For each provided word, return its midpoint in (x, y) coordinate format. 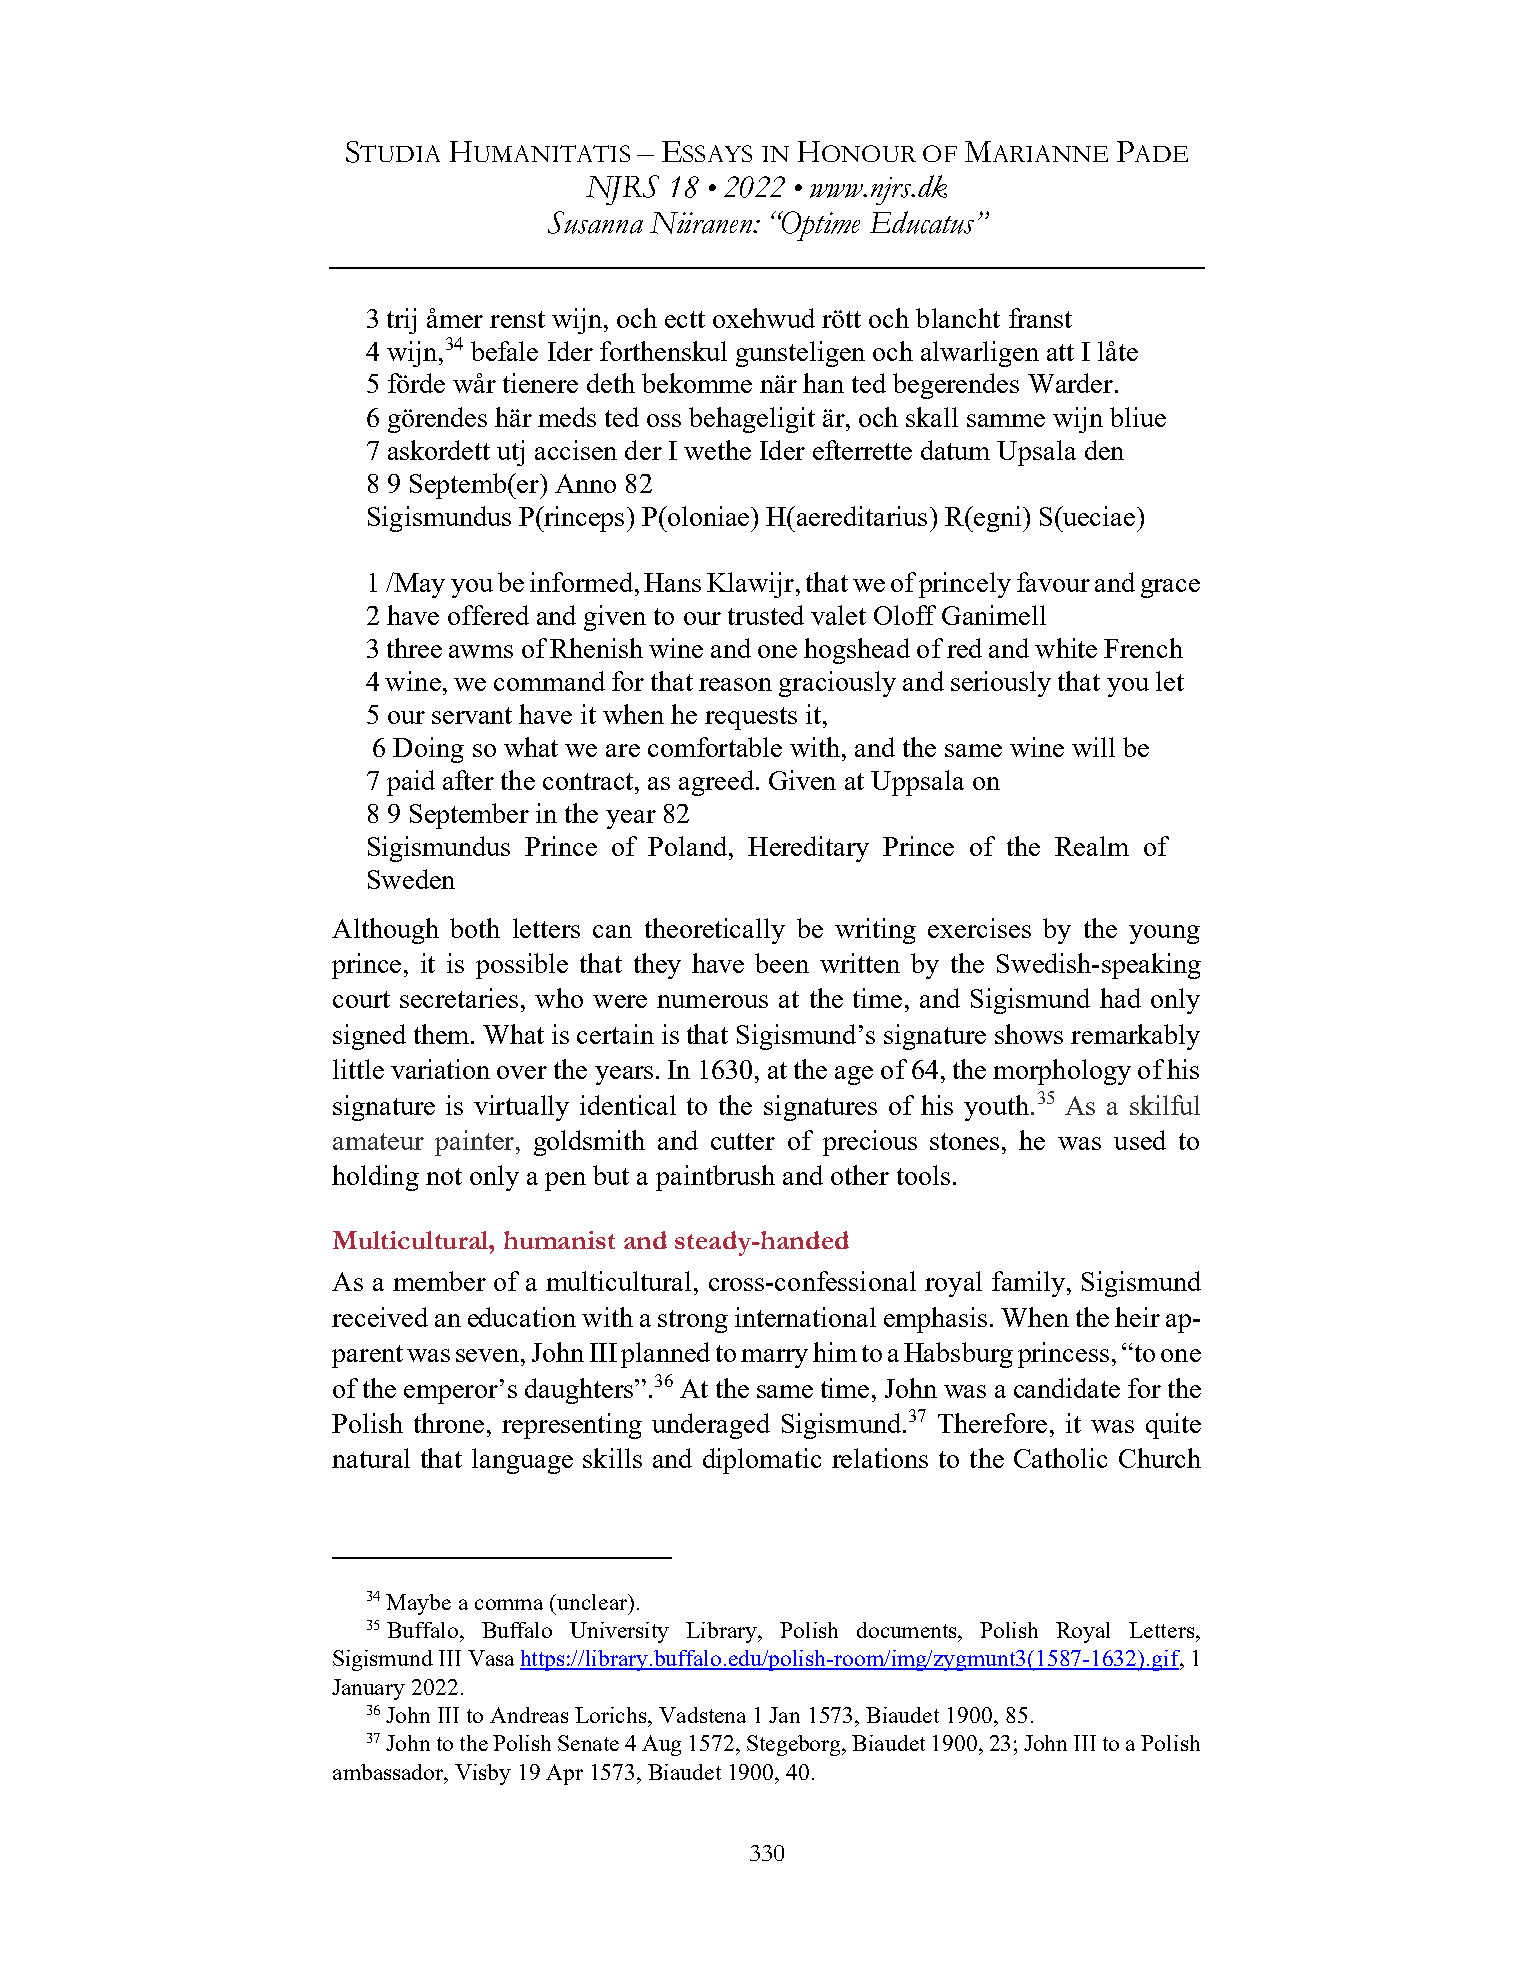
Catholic (1060, 1458)
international (805, 1317)
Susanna (595, 222)
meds (567, 417)
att (1060, 352)
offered (488, 615)
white (1066, 648)
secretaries (459, 998)
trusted (766, 615)
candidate (1067, 1388)
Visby (483, 1774)
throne (449, 1423)
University (619, 1632)
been (782, 963)
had (1120, 998)
